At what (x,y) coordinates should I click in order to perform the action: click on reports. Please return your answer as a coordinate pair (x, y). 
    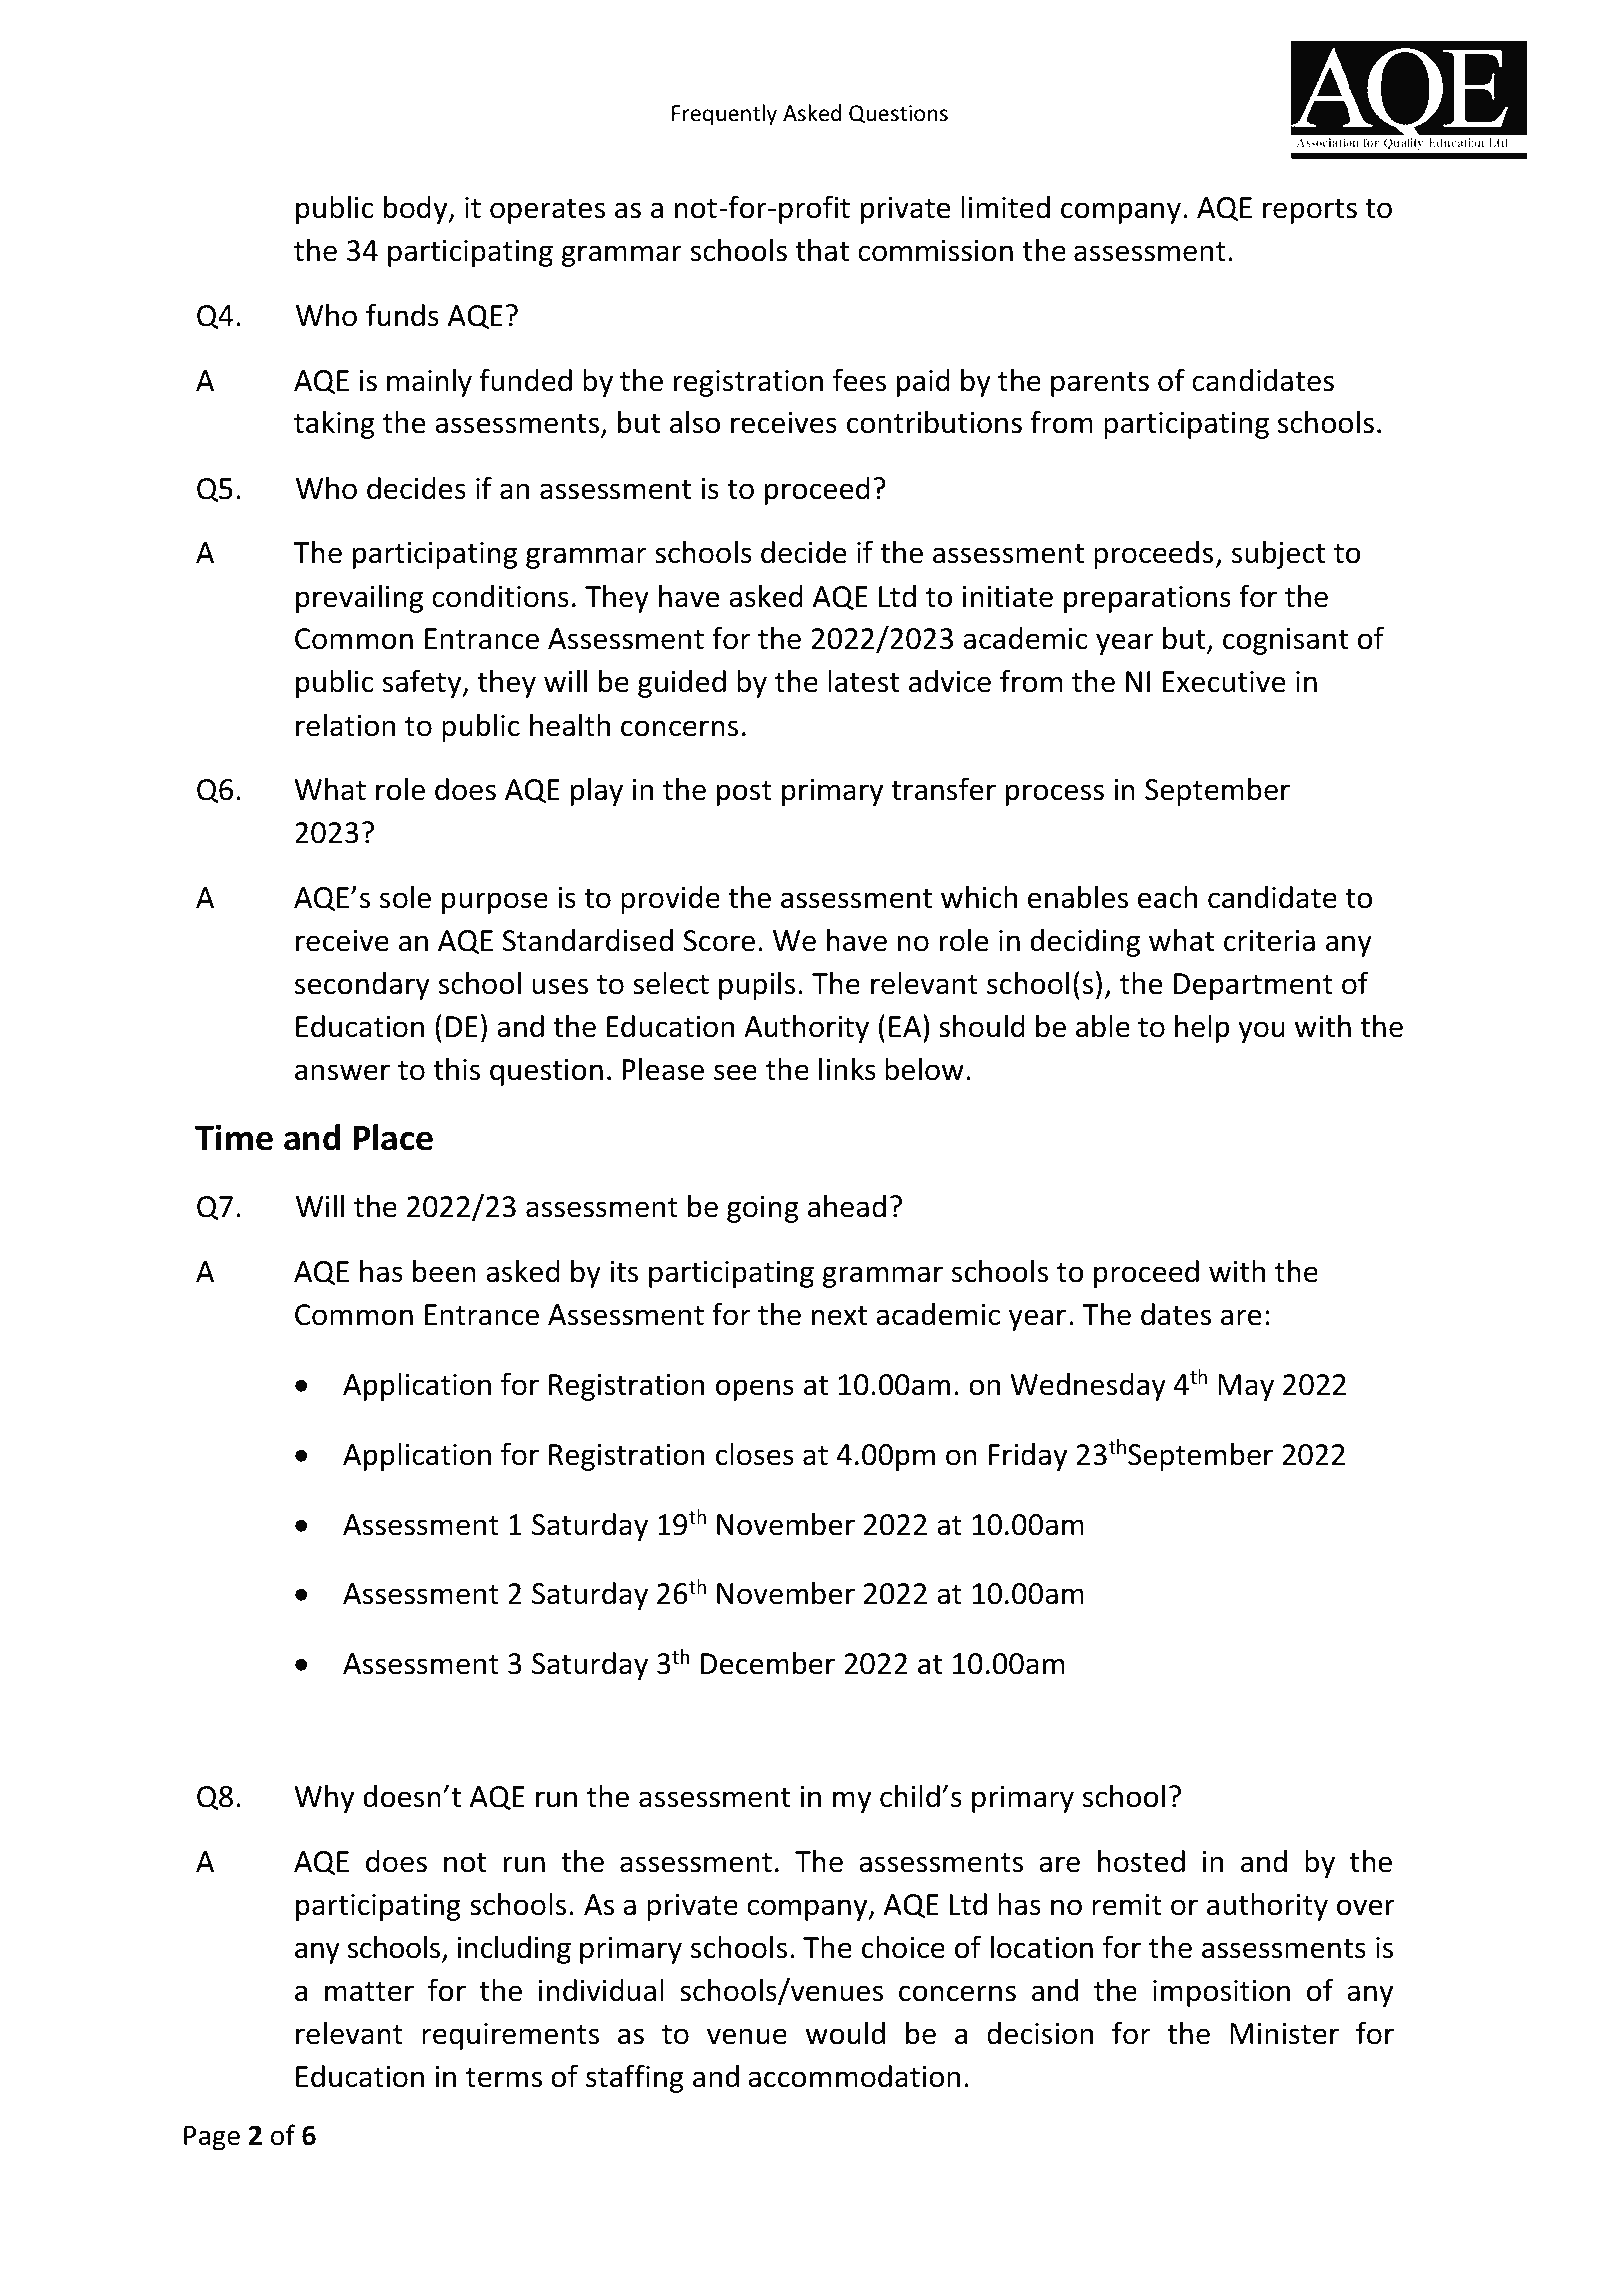
    Looking at the image, I should click on (1310, 211).
